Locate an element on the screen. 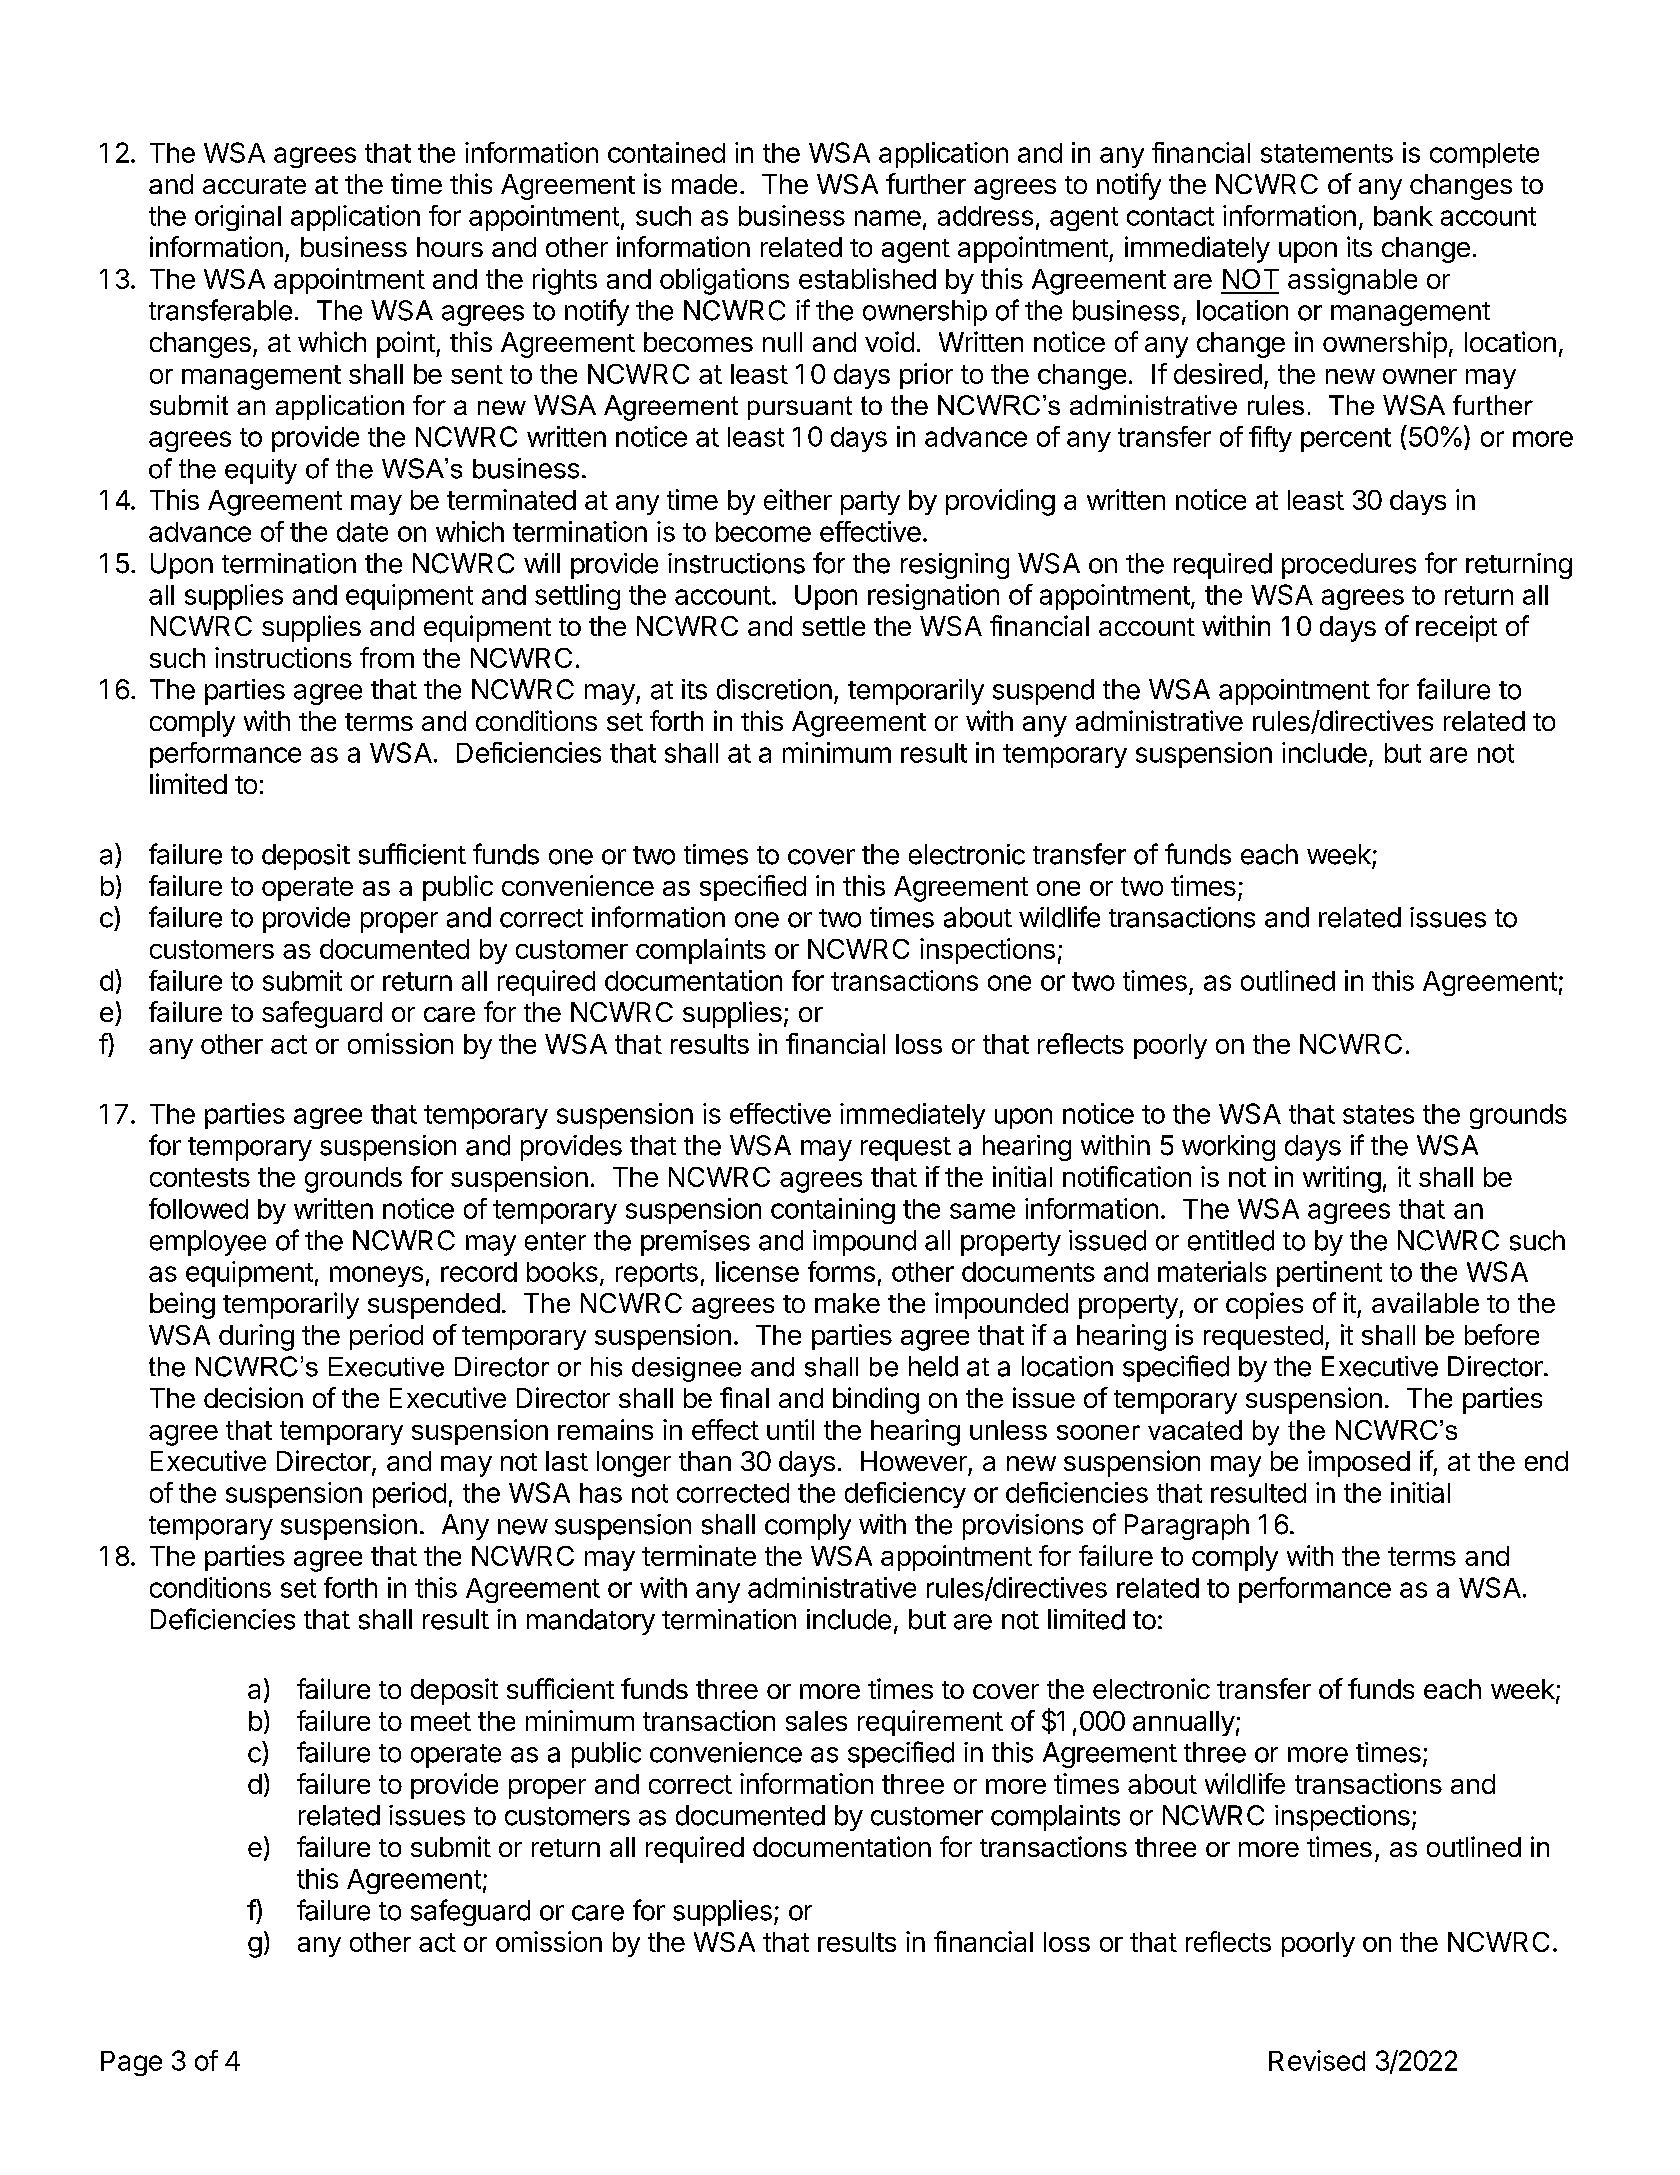 The height and width of the screenshot is (2175, 1680). sales is located at coordinates (816, 1721).
